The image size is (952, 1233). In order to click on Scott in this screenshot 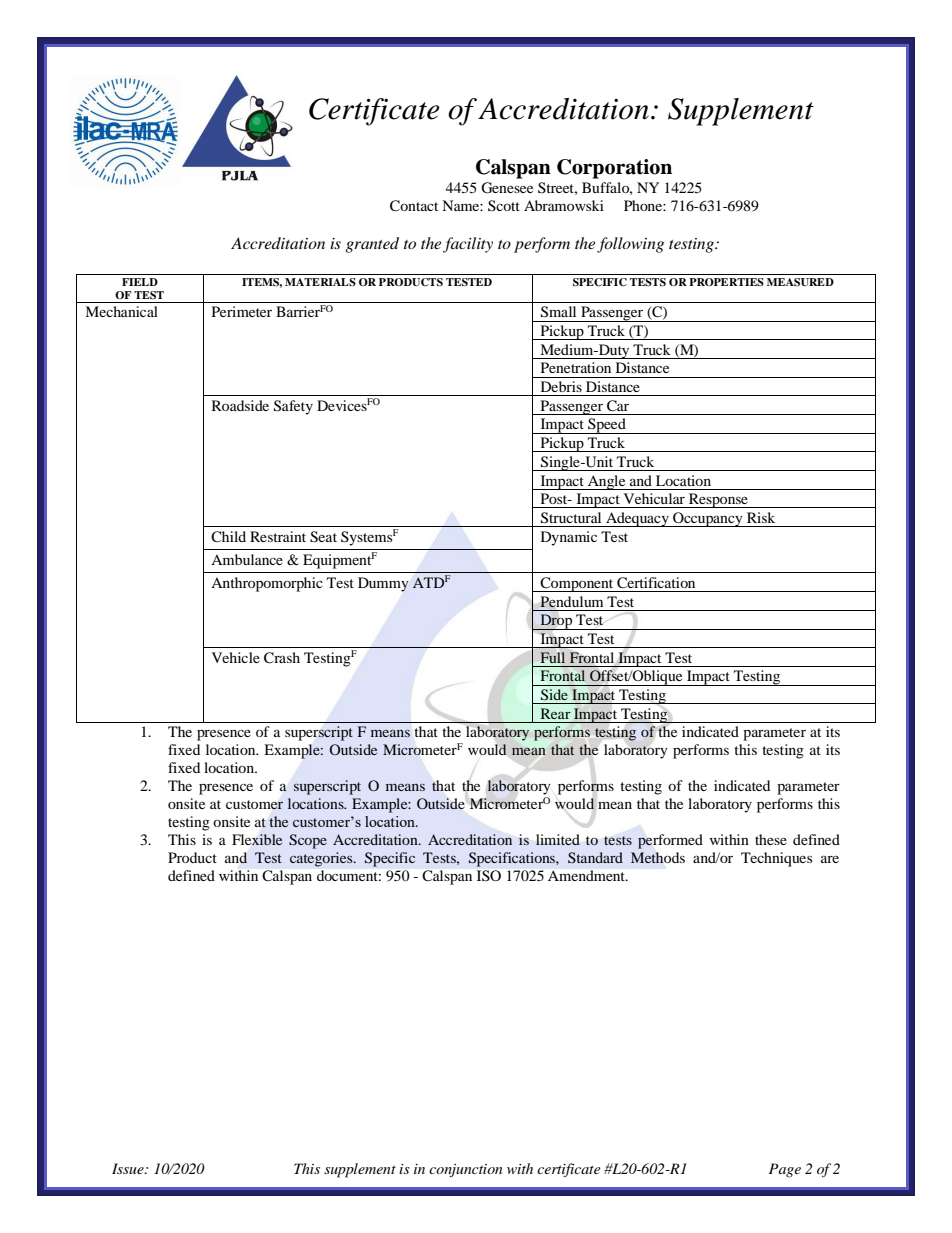, I will do `click(504, 205)`.
